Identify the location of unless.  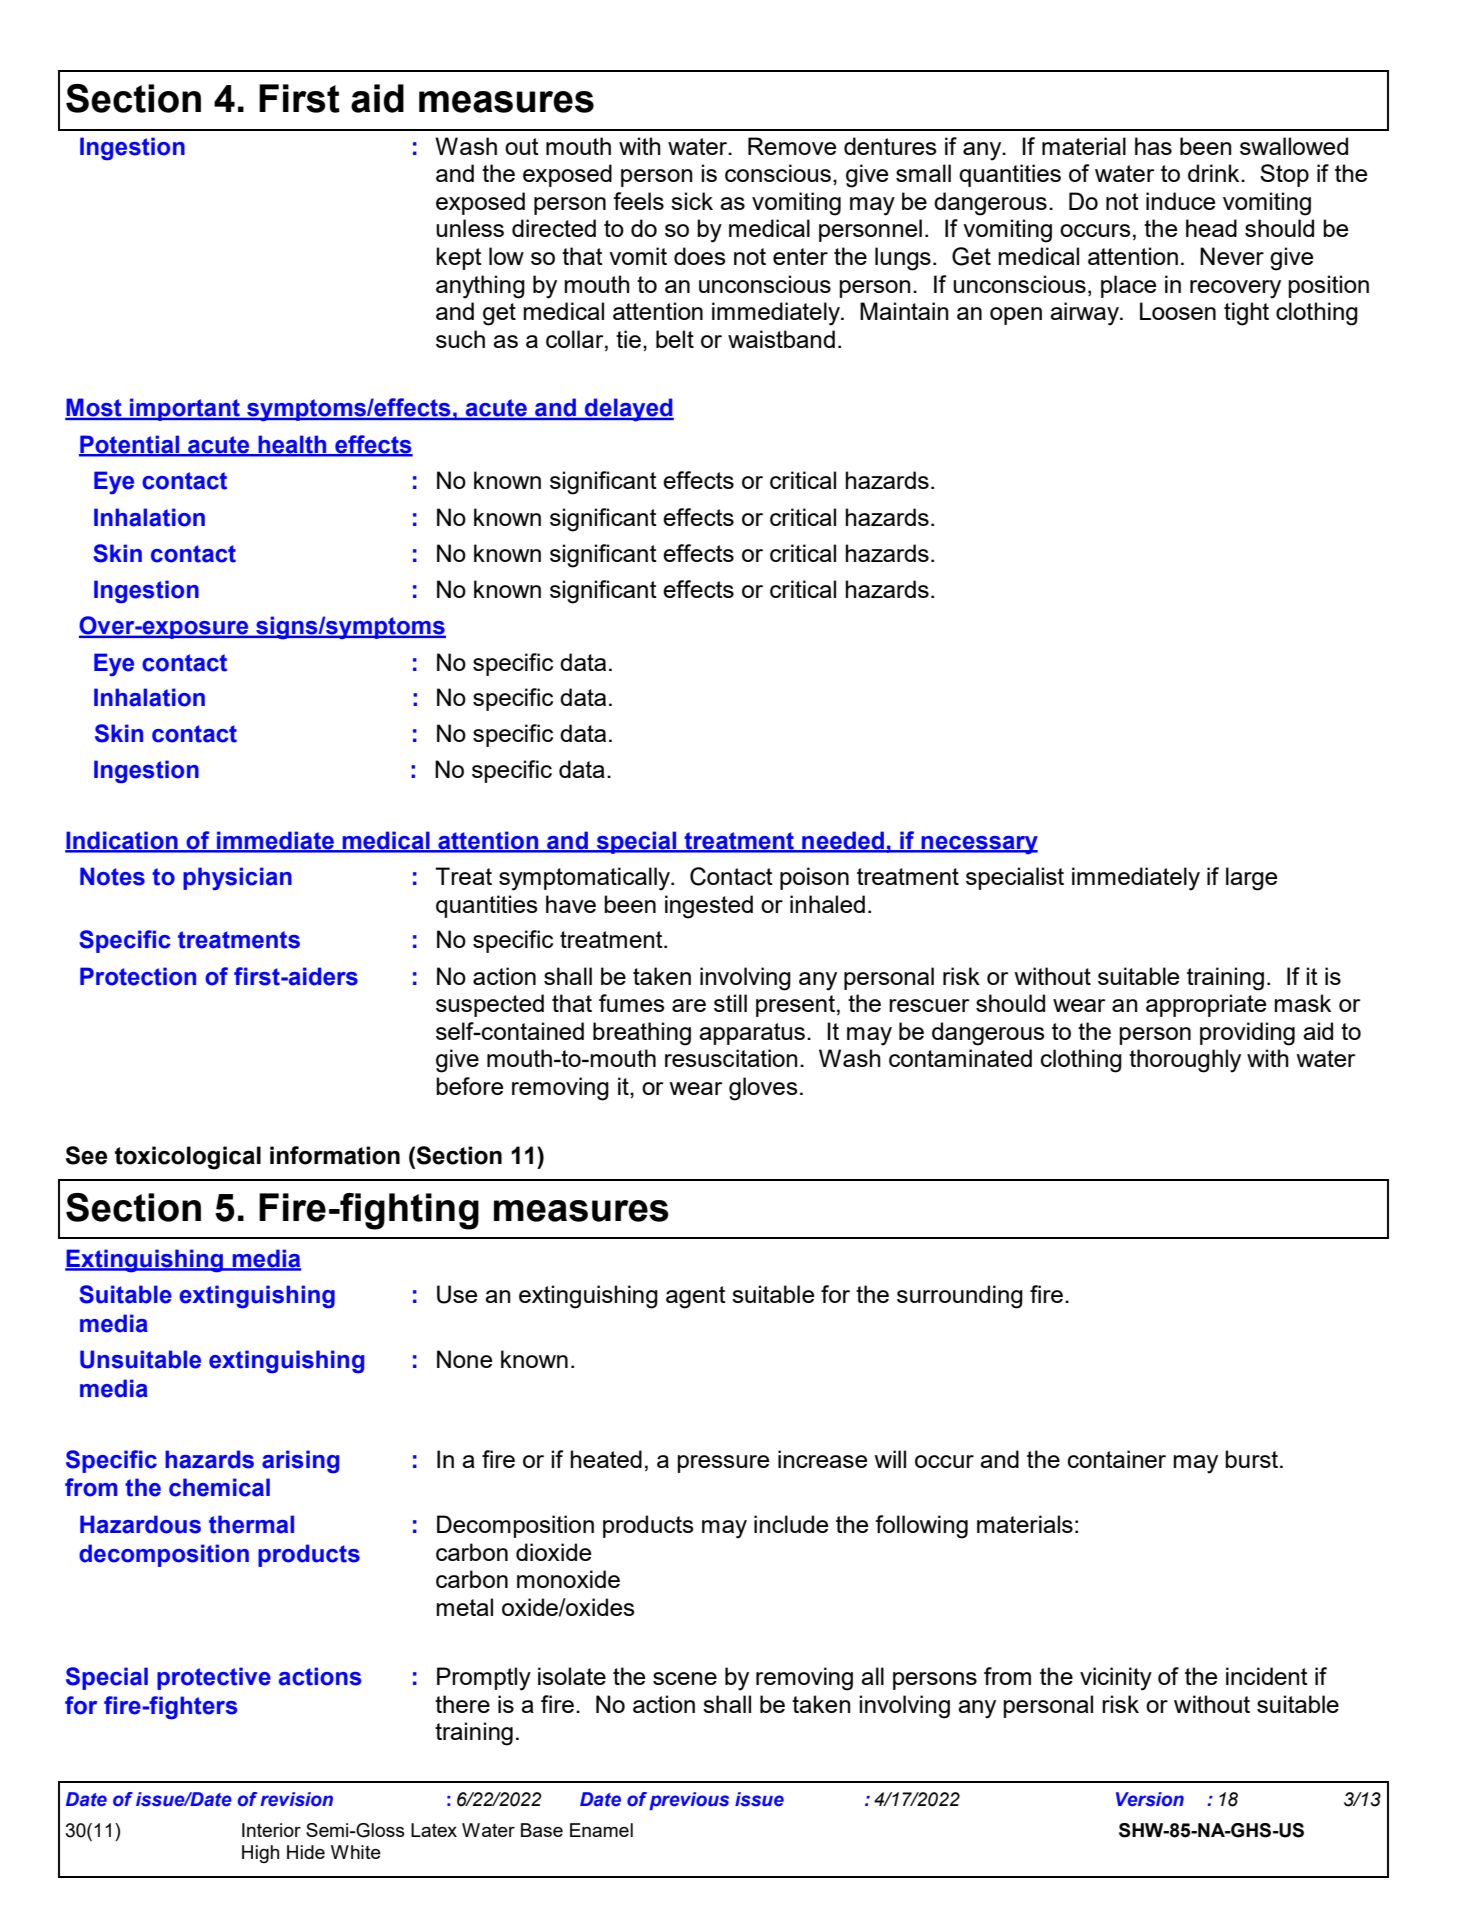
(470, 228).
